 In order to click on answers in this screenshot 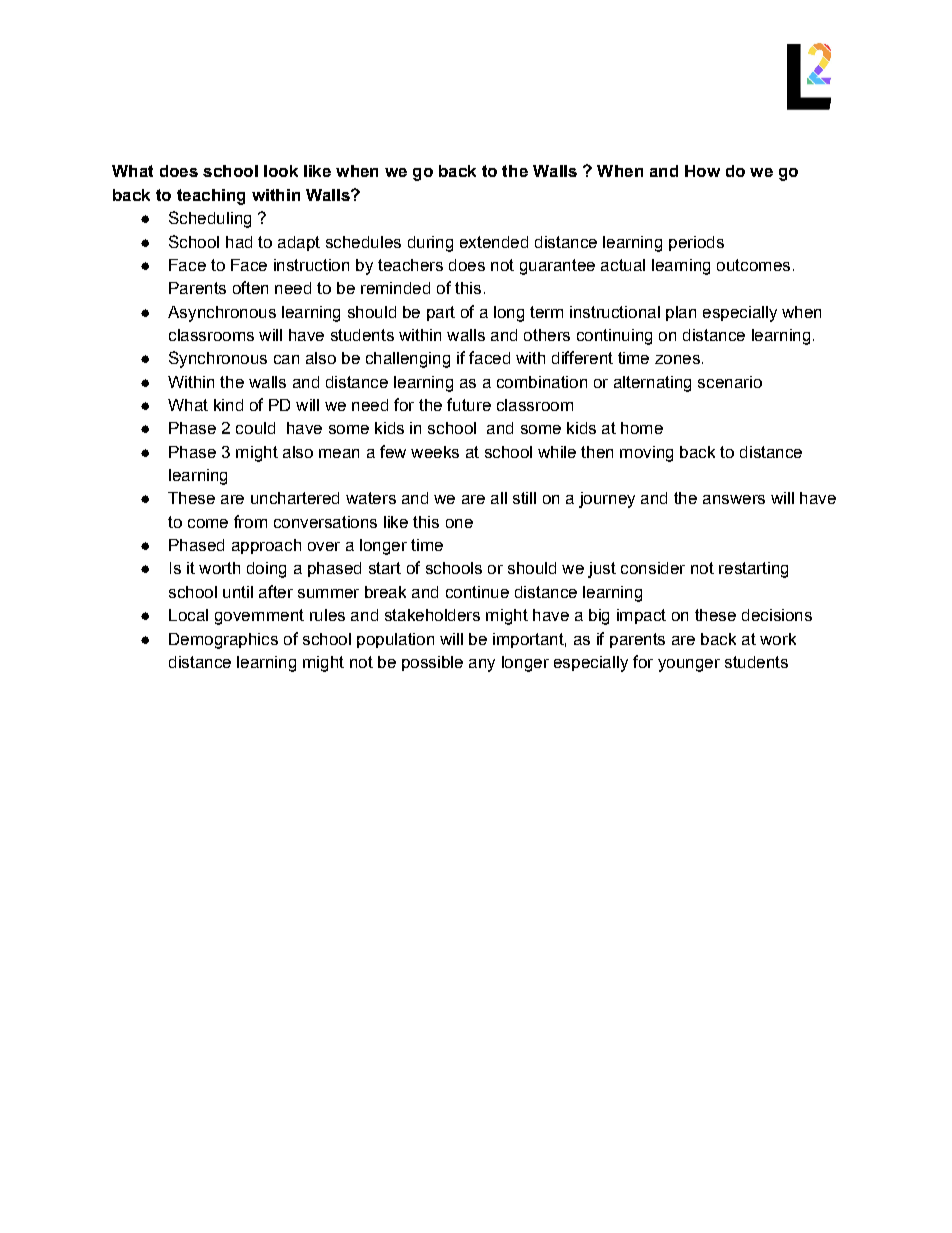, I will do `click(734, 499)`.
